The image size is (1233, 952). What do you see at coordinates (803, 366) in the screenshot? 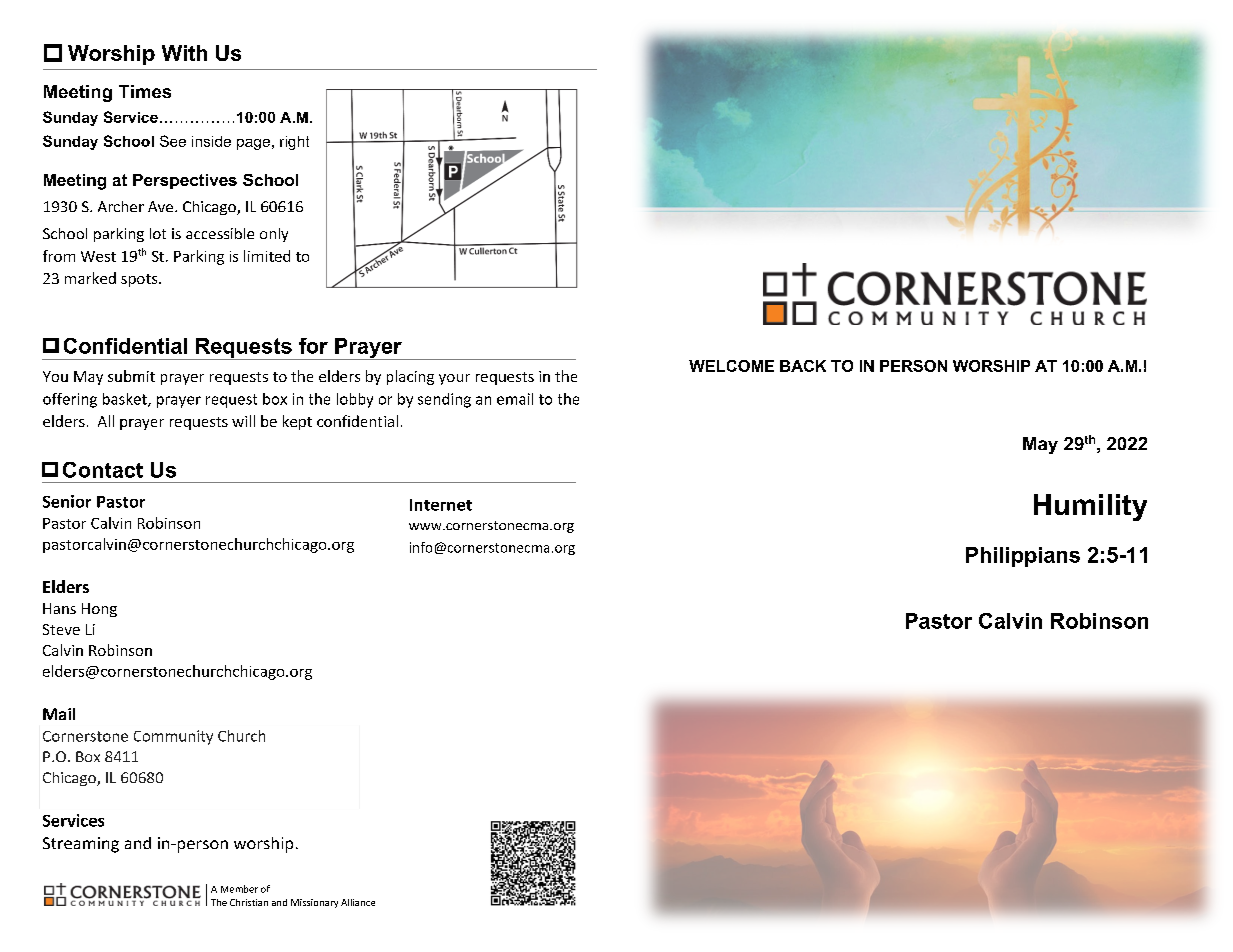
I see `BACK` at bounding box center [803, 366].
